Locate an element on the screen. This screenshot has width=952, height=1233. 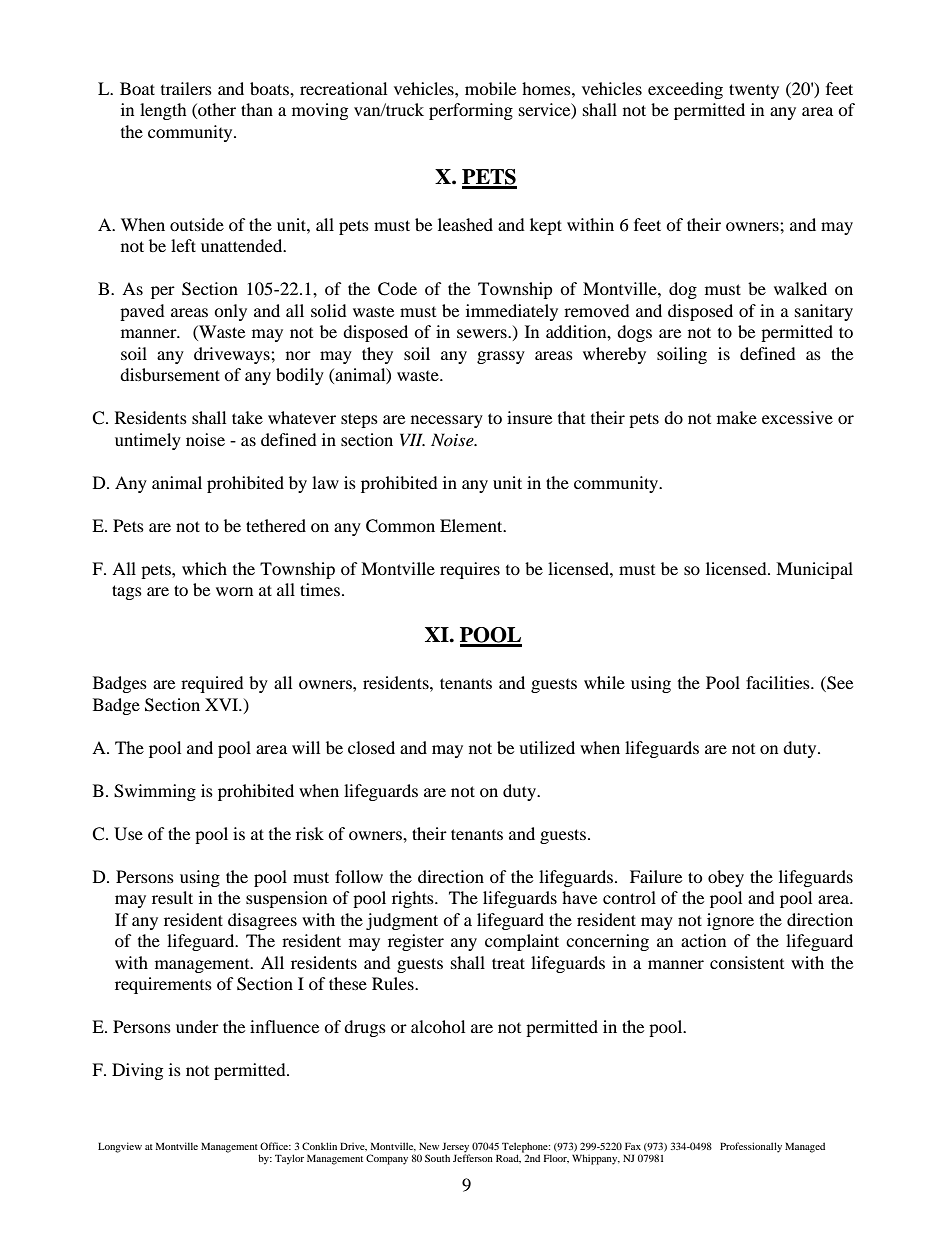
walked is located at coordinates (800, 288).
